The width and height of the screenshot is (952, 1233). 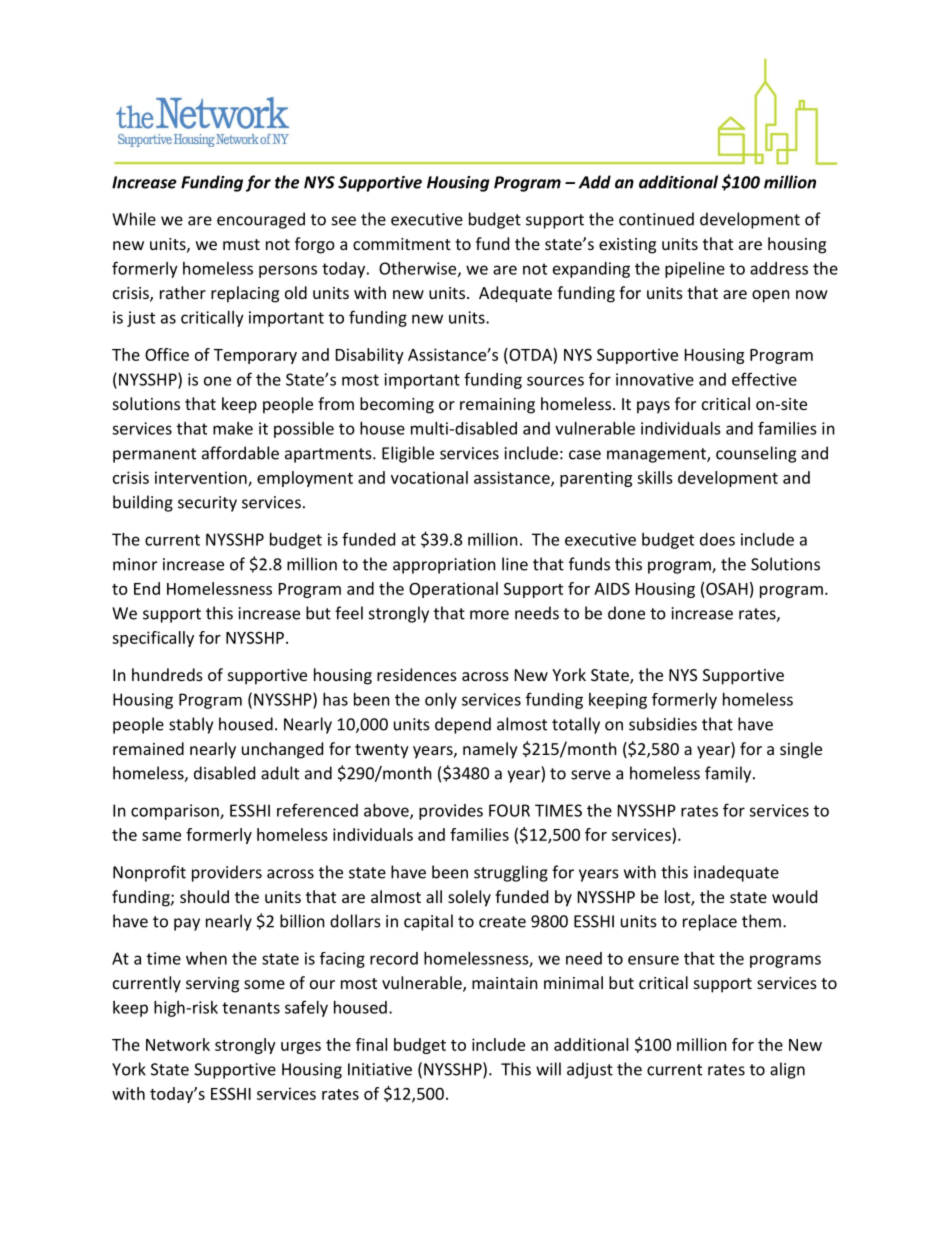 What do you see at coordinates (489, 615) in the screenshot?
I see `more` at bounding box center [489, 615].
